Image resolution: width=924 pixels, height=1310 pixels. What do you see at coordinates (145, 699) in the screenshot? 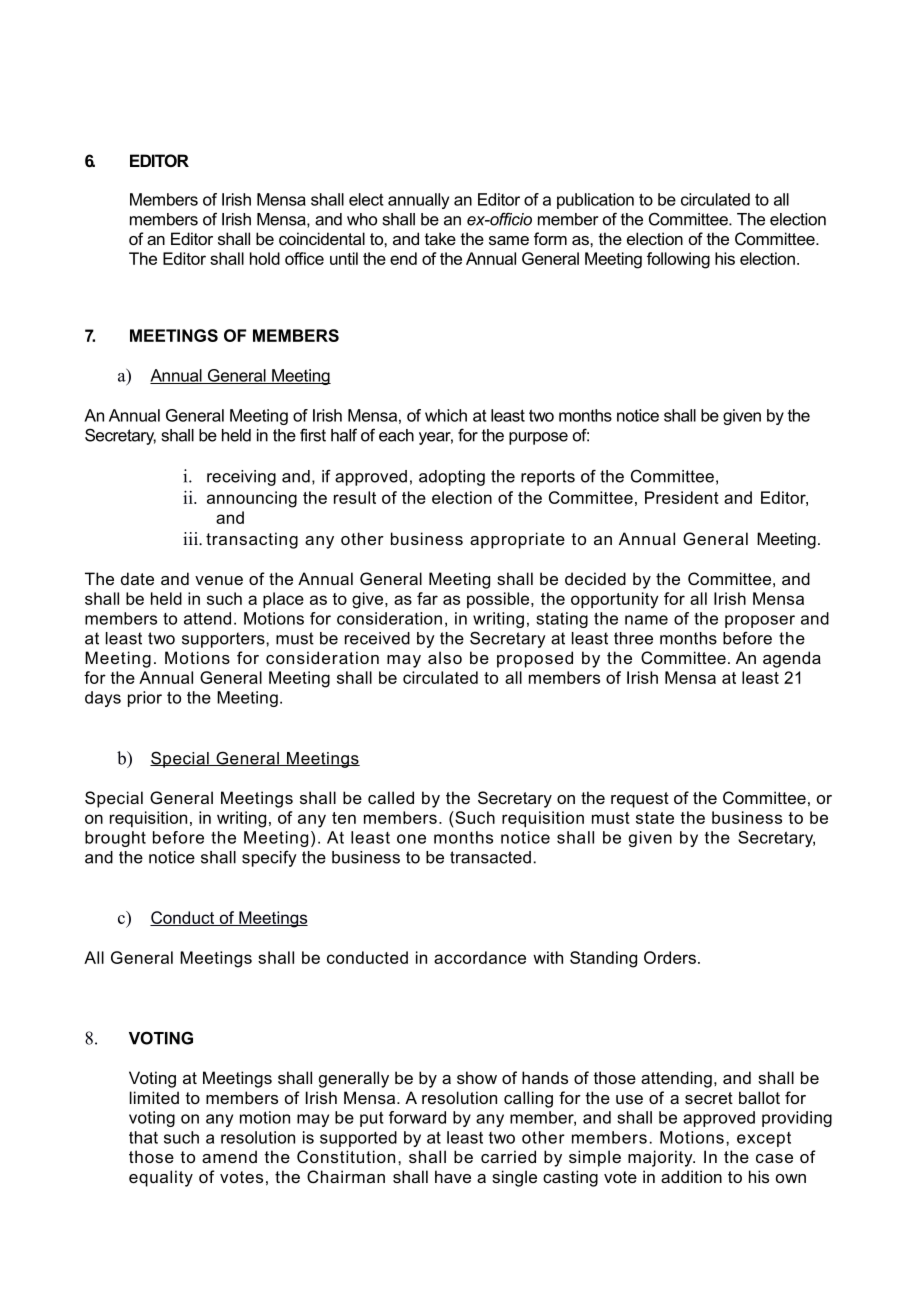
I see `prior` at bounding box center [145, 699].
